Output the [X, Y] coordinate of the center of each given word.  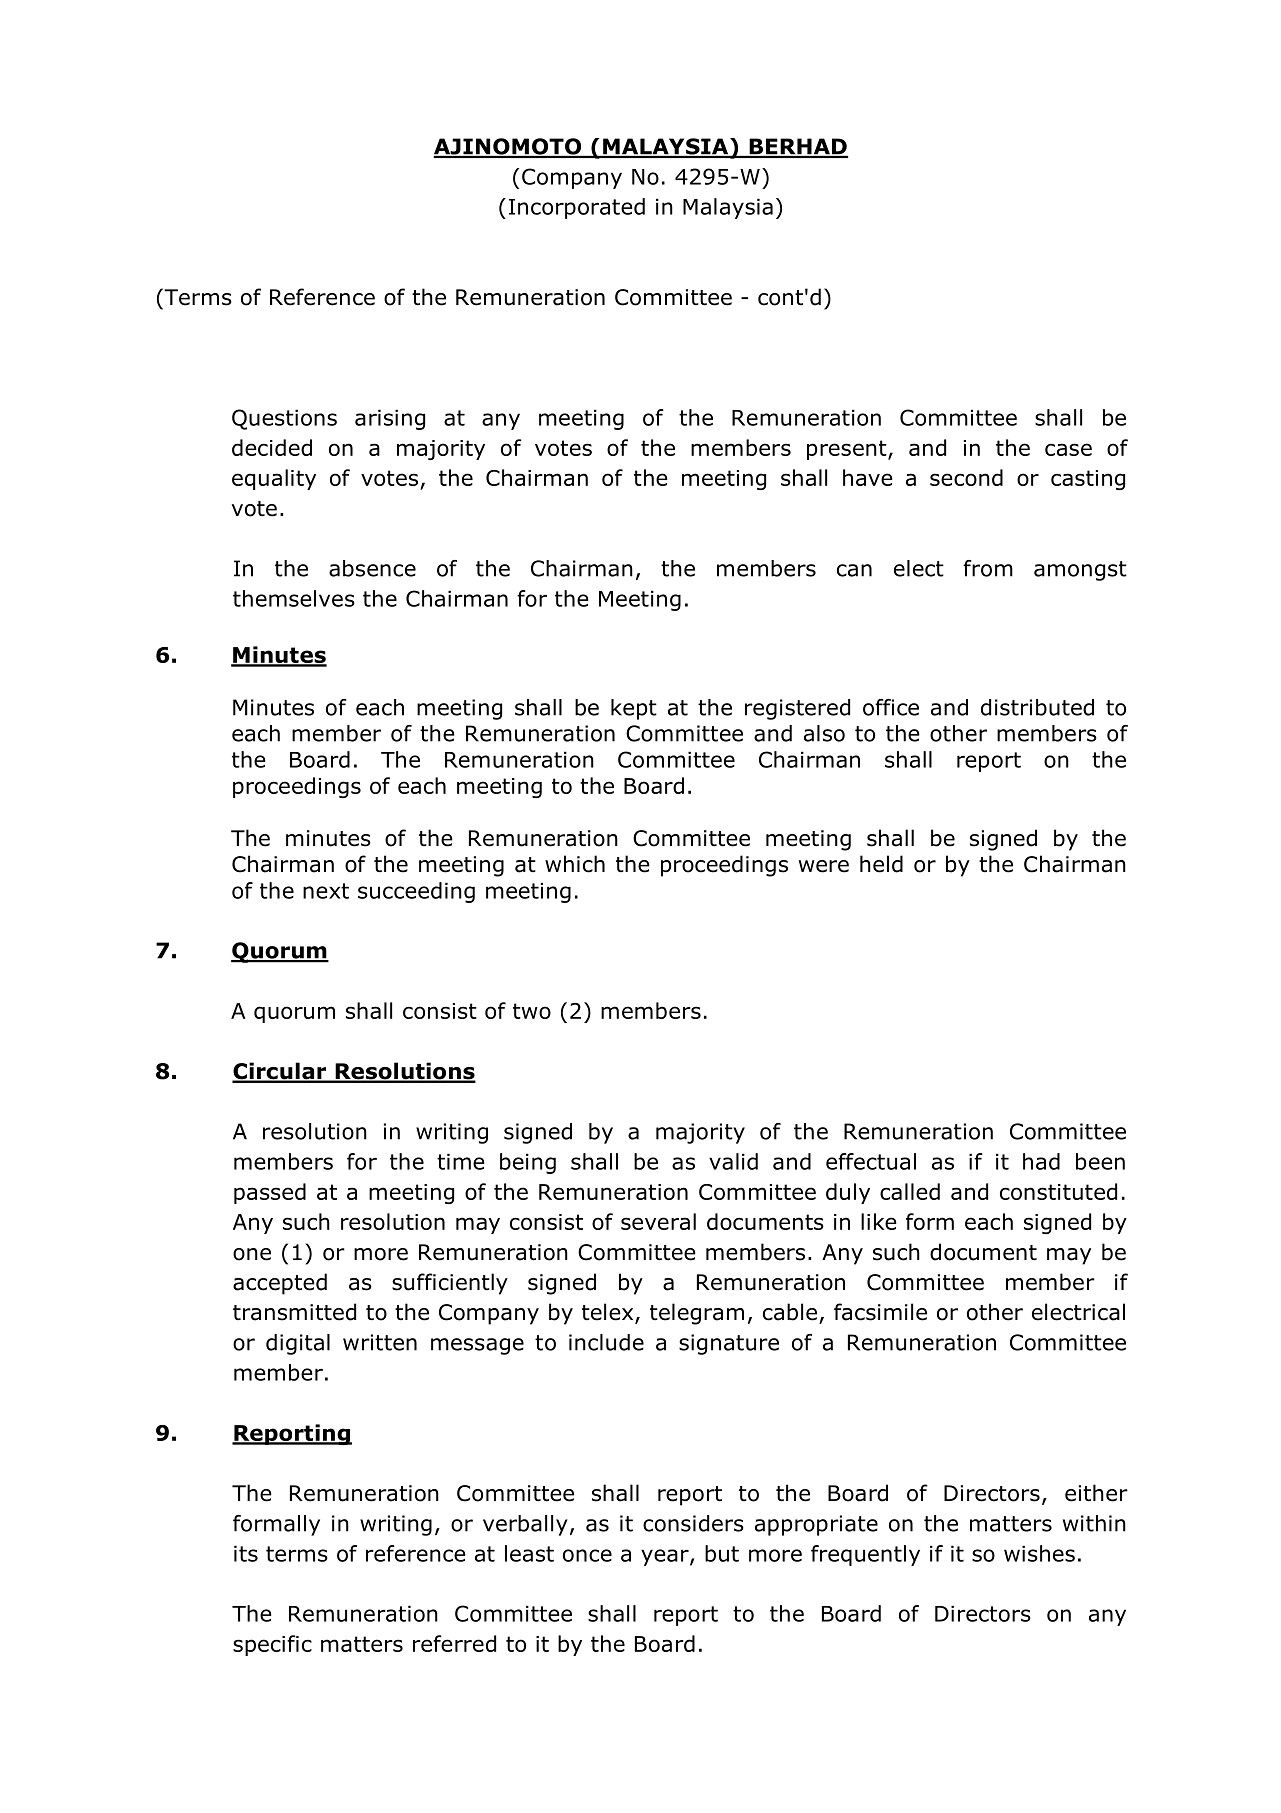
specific [272, 1645]
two [532, 1011]
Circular [280, 1072]
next [326, 891]
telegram [697, 1314]
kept [634, 709]
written [380, 1342]
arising [390, 419]
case [1068, 449]
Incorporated [577, 208]
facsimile [880, 1312]
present [848, 450]
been [1100, 1161]
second [966, 477]
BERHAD [797, 147]
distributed [1037, 707]
